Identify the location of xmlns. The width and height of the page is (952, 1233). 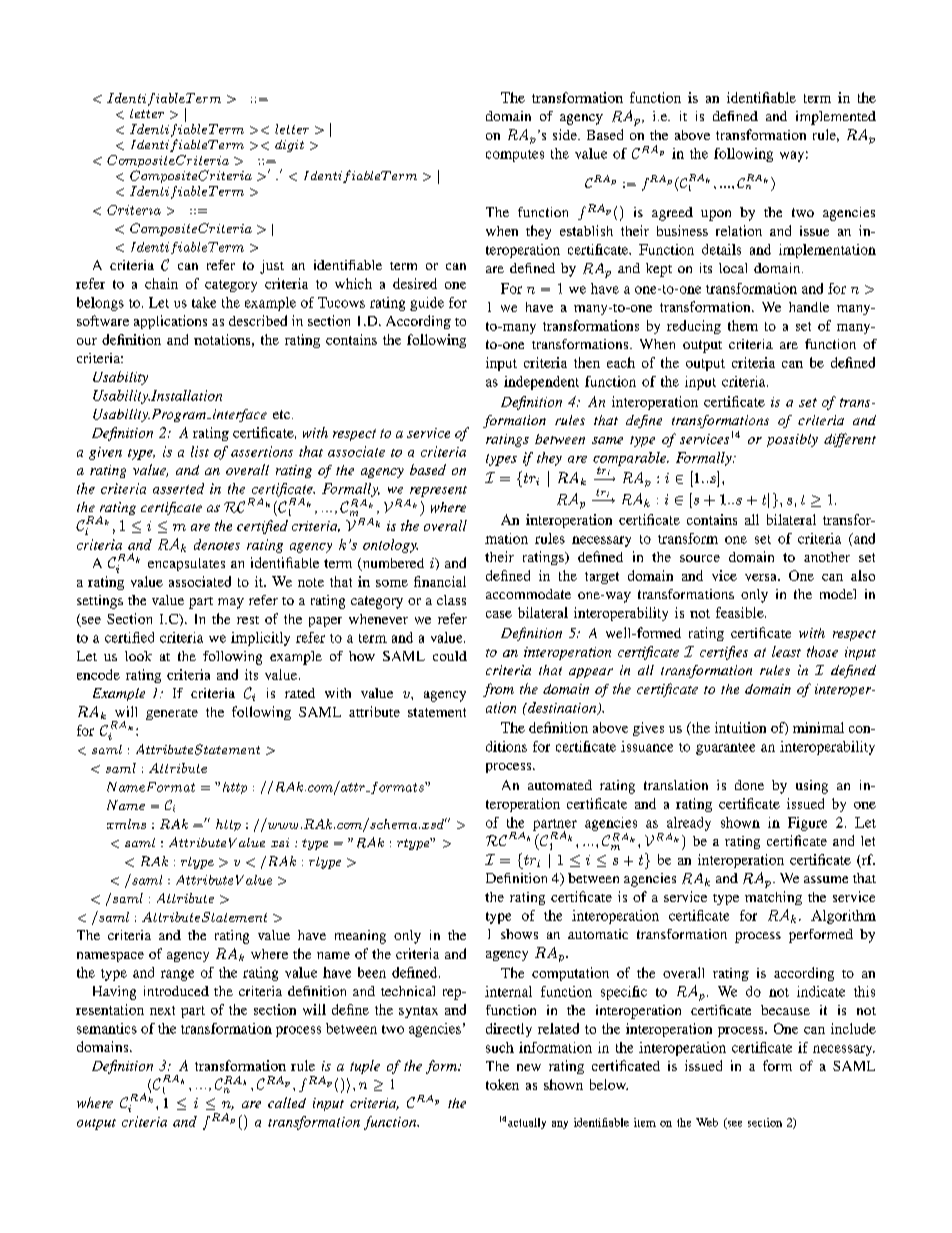
(126, 824).
